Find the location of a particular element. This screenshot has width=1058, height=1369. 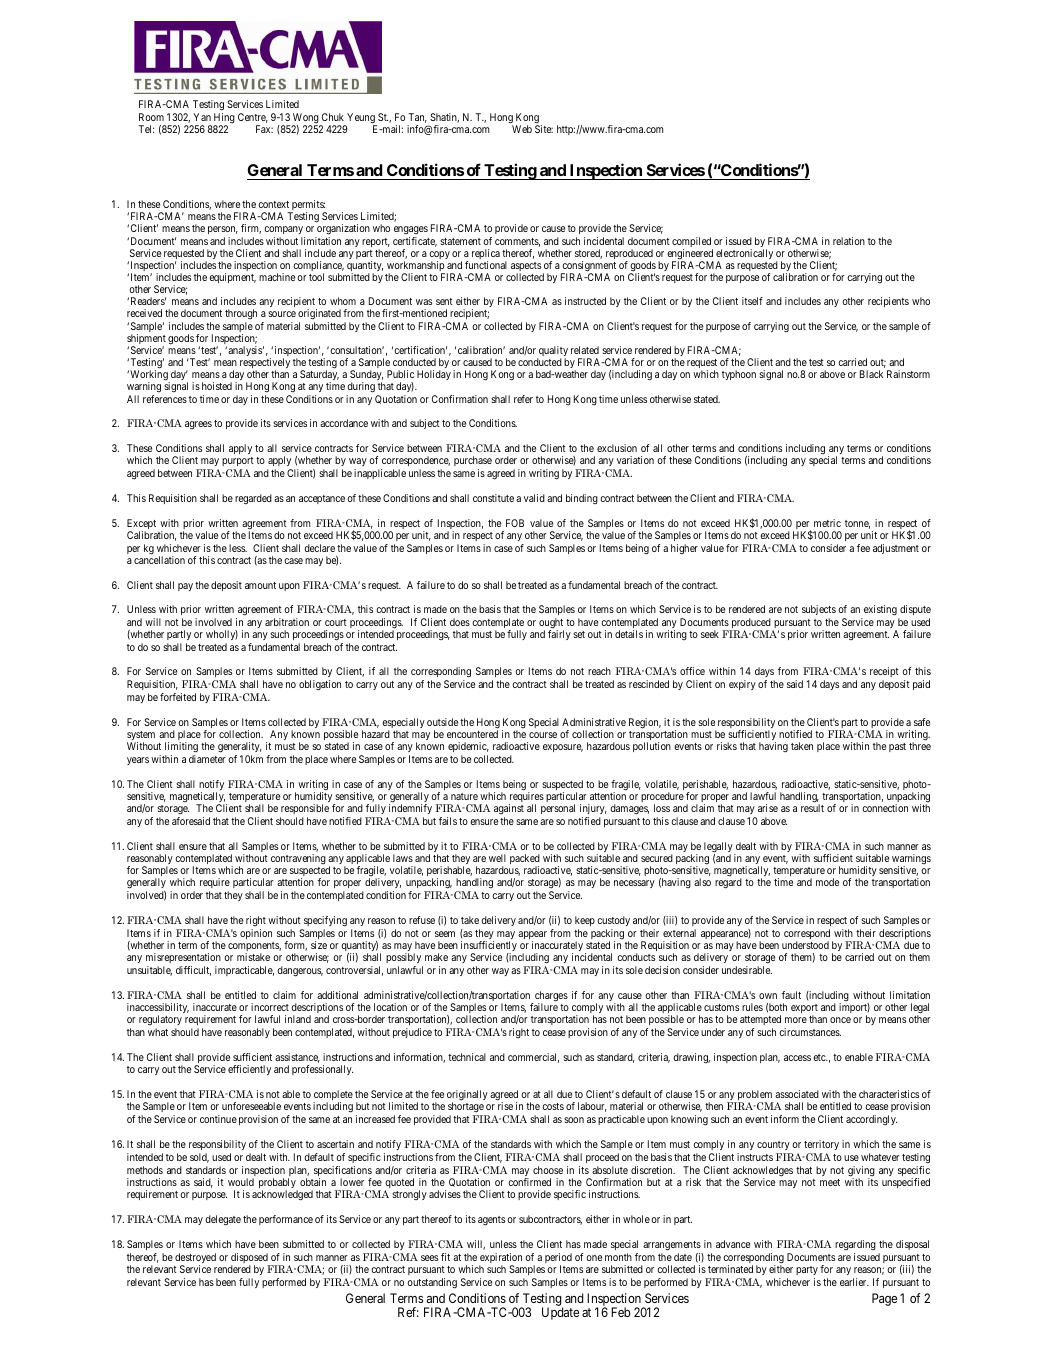

ought is located at coordinates (551, 624).
